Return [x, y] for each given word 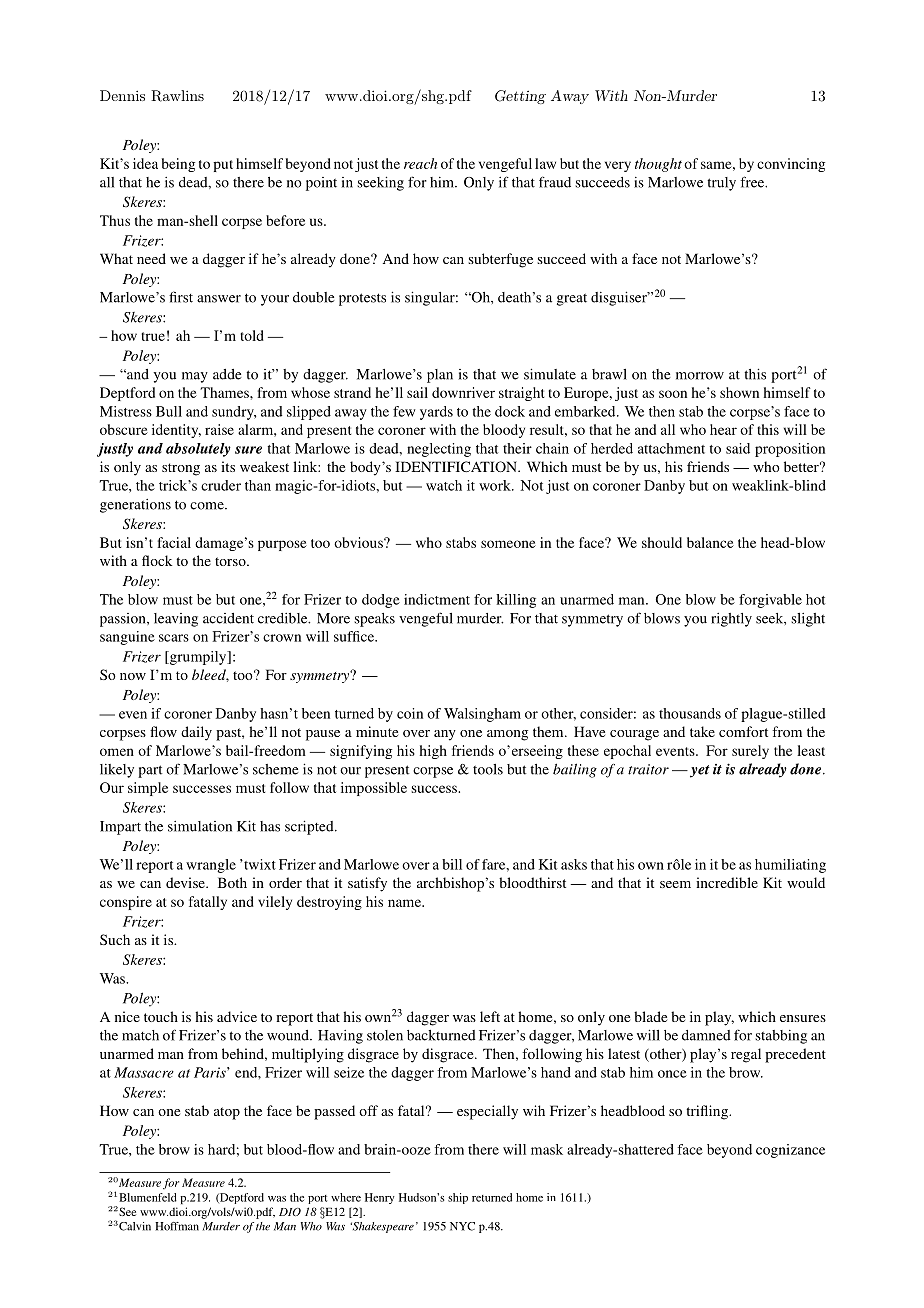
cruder [221, 485]
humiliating [790, 866]
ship [458, 1198]
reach [420, 163]
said [738, 448]
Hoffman [177, 1226]
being [178, 165]
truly [721, 184]
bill [452, 864]
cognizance [790, 1151]
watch [444, 485]
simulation [200, 826]
